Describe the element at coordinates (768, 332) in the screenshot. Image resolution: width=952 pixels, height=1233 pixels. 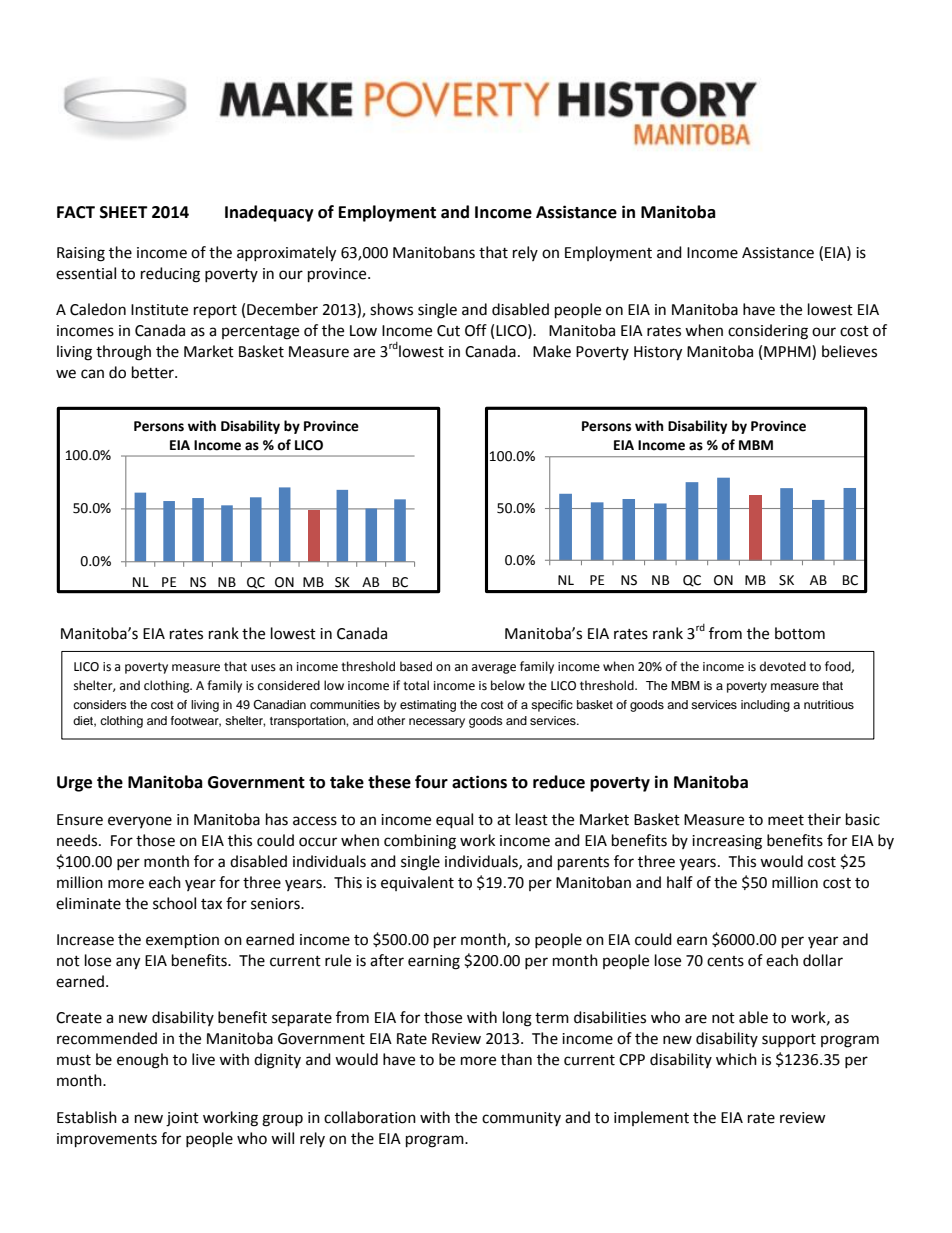
I see `considering` at that location.
